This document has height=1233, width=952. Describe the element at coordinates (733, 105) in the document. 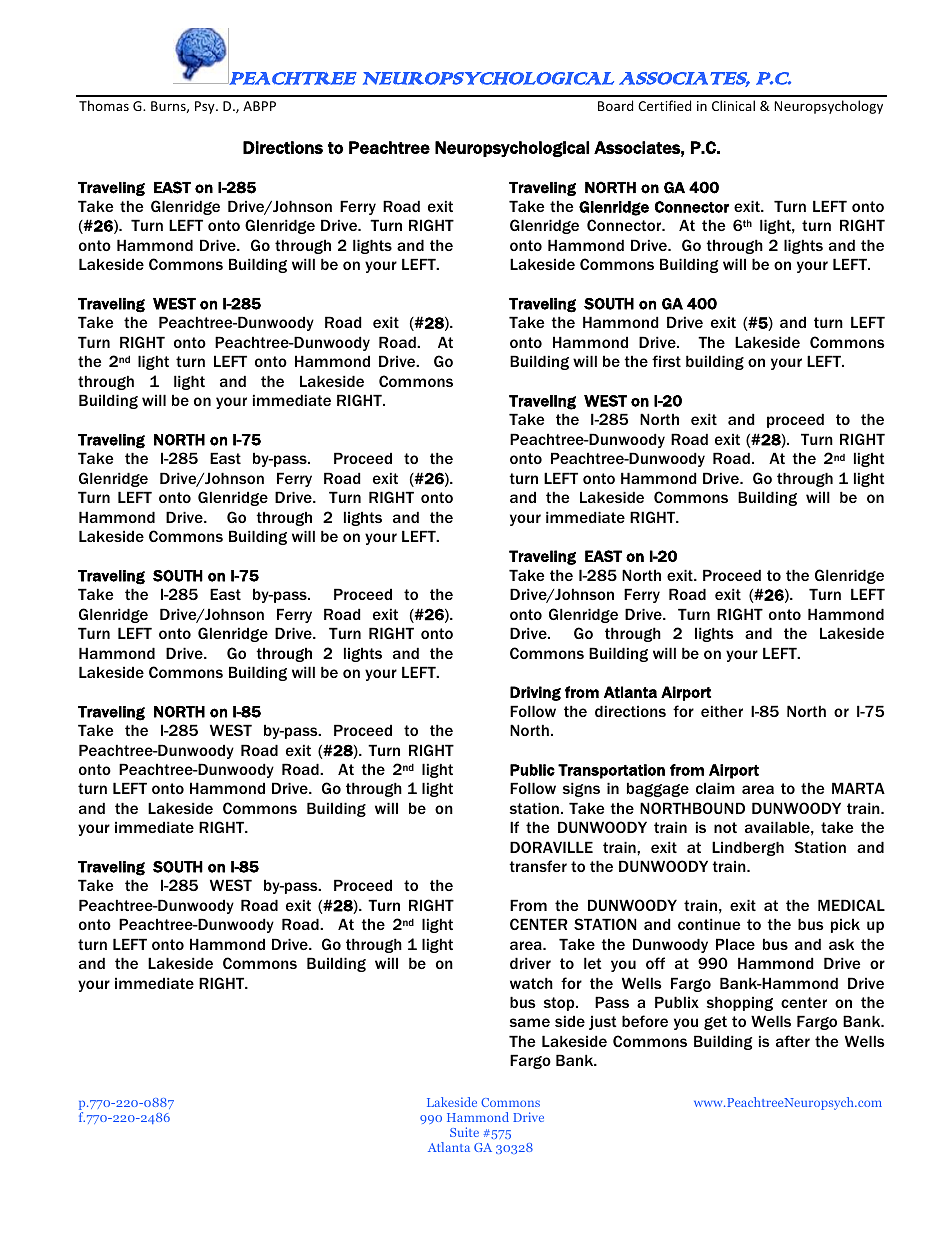

I see `Clinical` at that location.
